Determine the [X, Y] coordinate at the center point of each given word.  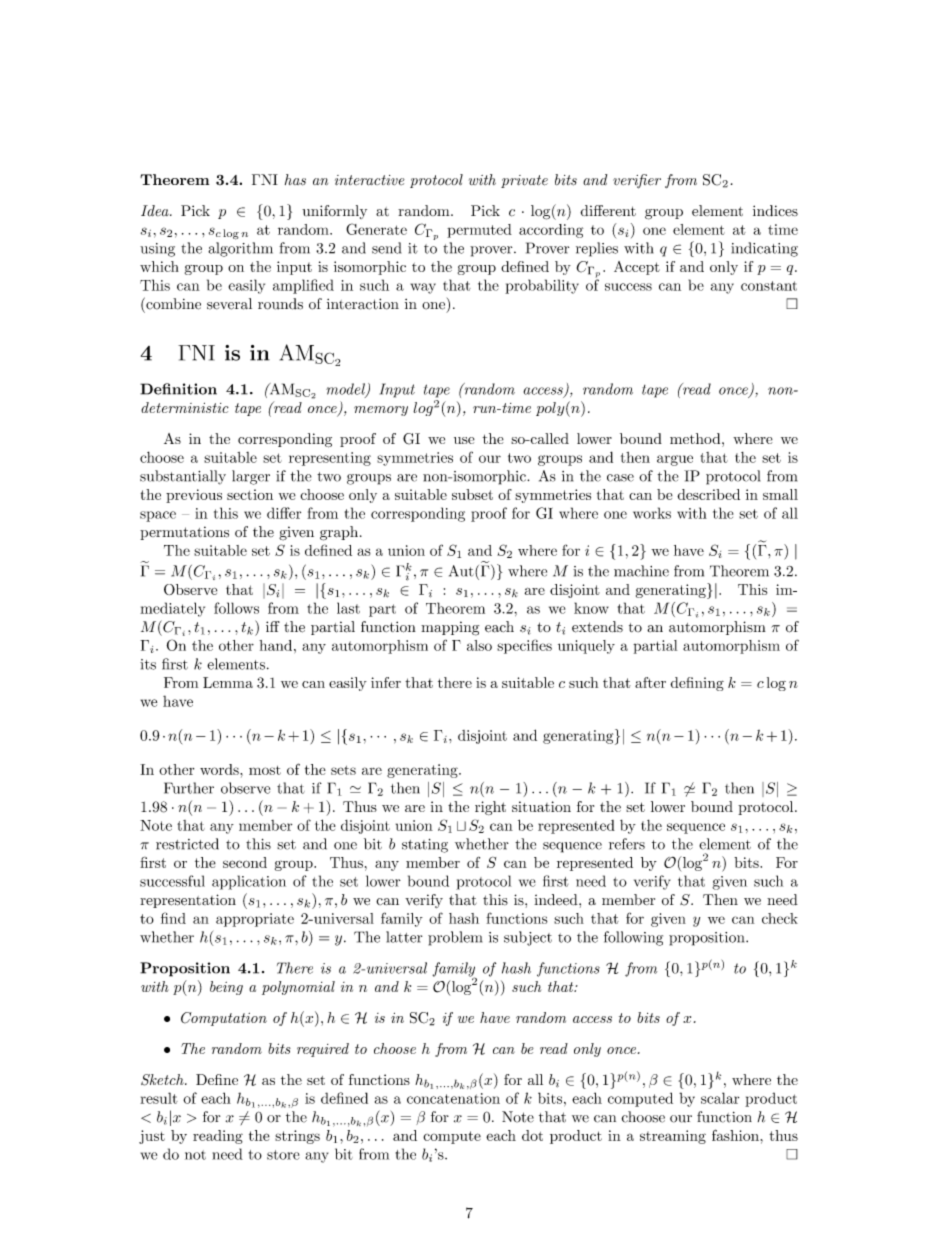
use [464, 440]
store [283, 1155]
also [479, 645]
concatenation [453, 1098]
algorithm [240, 249]
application [249, 882]
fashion [736, 1135]
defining [697, 684]
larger [251, 477]
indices [775, 210]
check [780, 918]
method [695, 438]
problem [455, 938]
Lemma [228, 682]
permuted [479, 231]
